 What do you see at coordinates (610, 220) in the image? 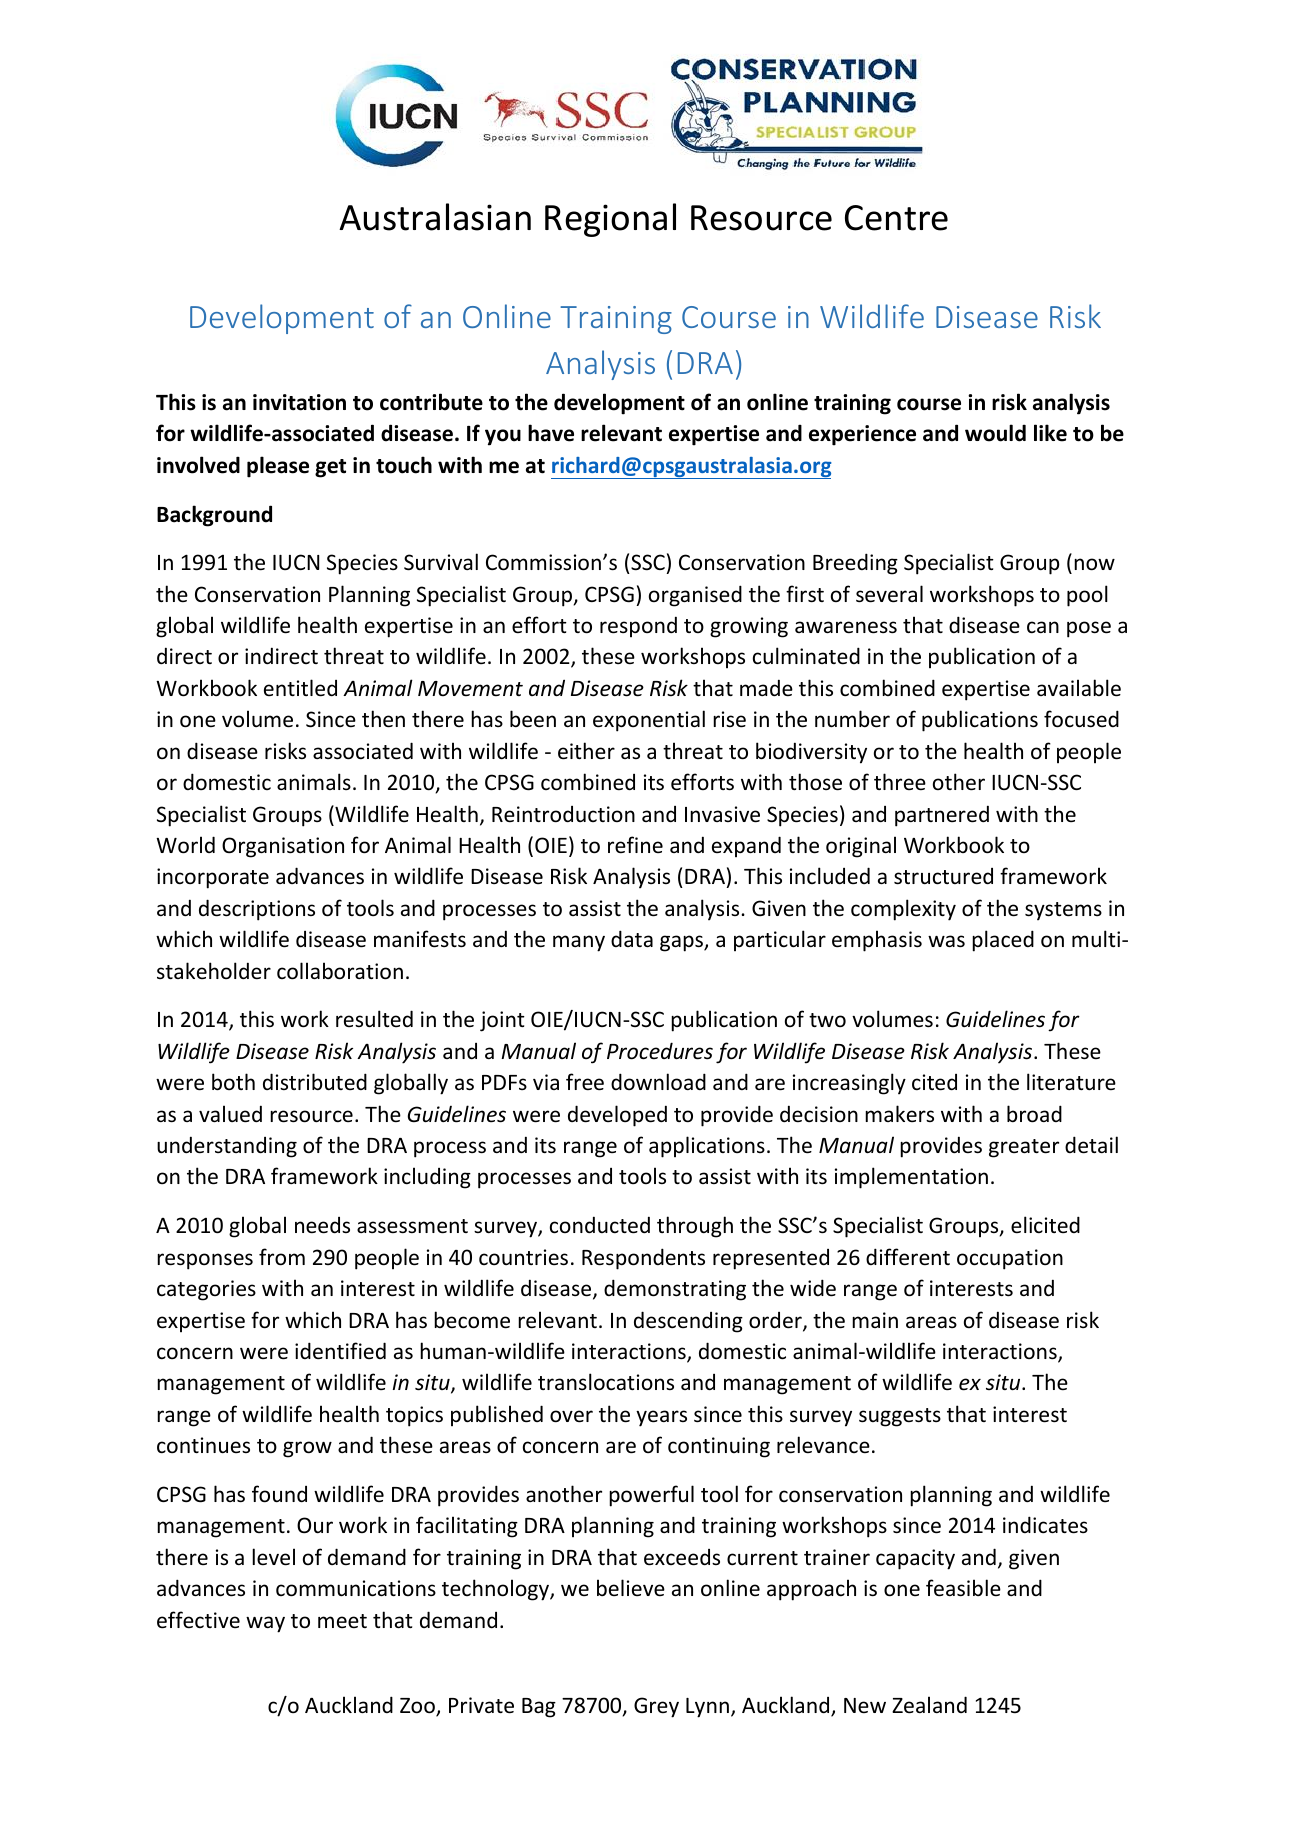
I see `Regional` at bounding box center [610, 220].
